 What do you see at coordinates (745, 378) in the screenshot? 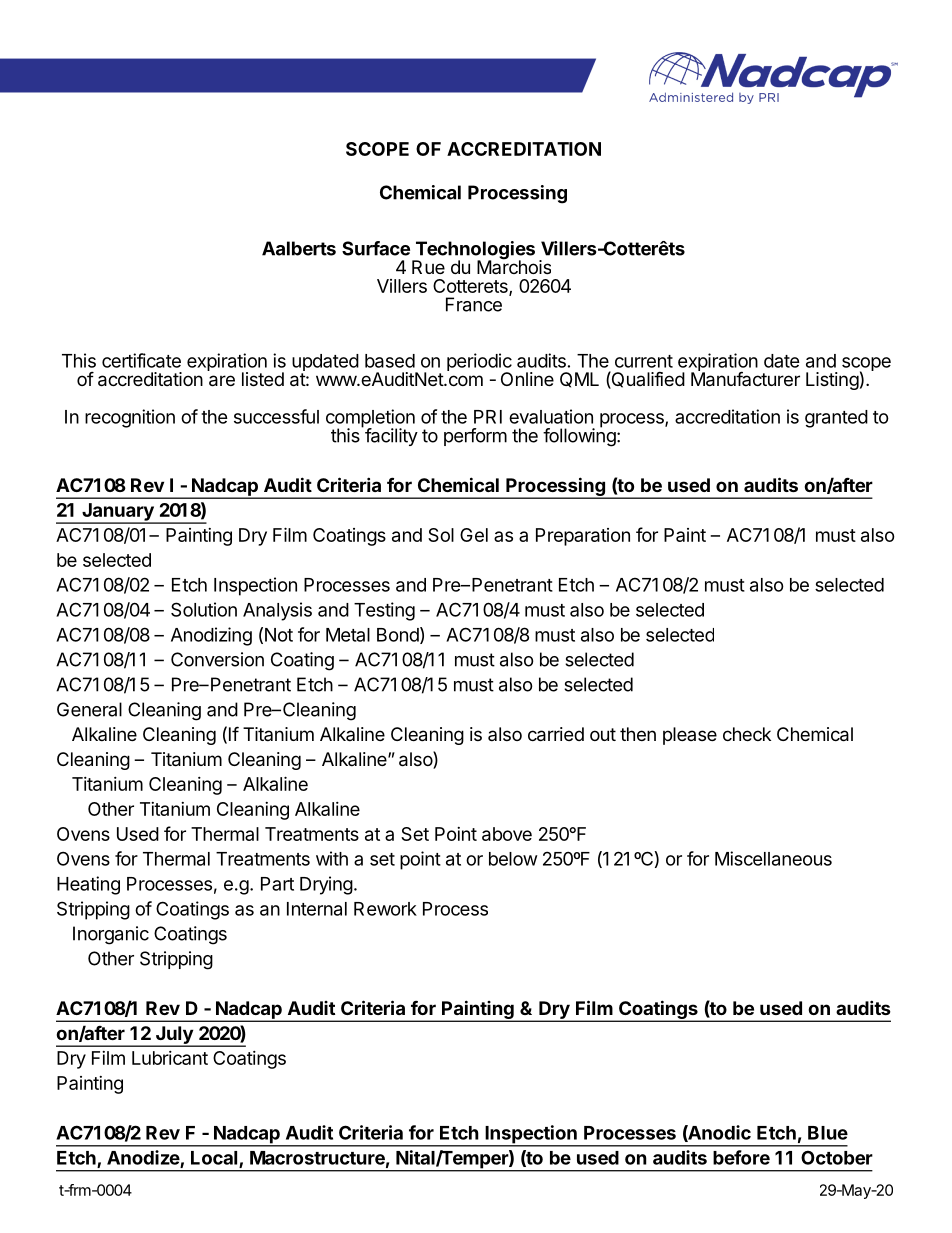
I see `Manufacturer` at bounding box center [745, 378].
